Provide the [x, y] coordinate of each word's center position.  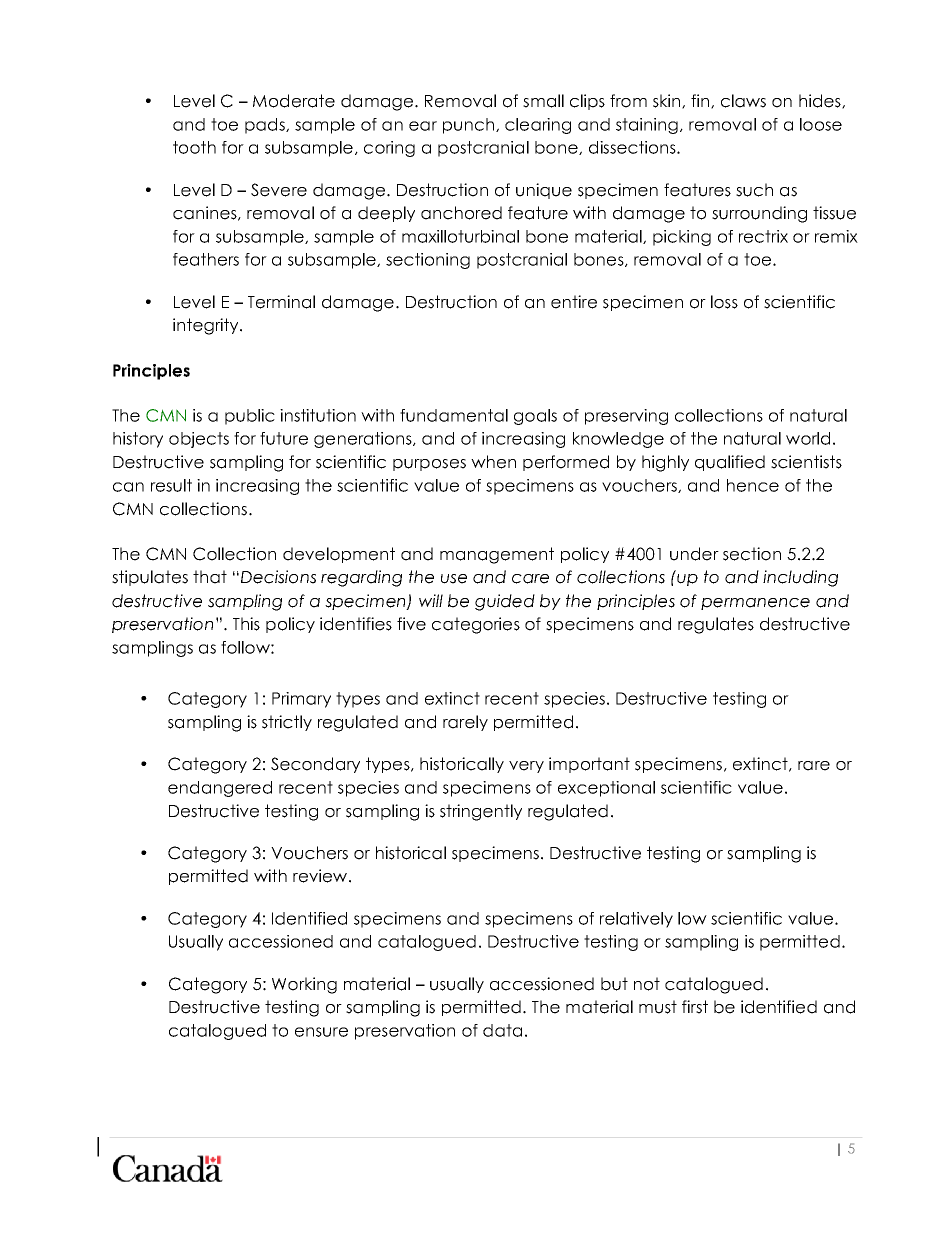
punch [468, 126]
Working [304, 985]
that [210, 577]
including [800, 578]
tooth [194, 147]
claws [743, 101]
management [497, 555]
